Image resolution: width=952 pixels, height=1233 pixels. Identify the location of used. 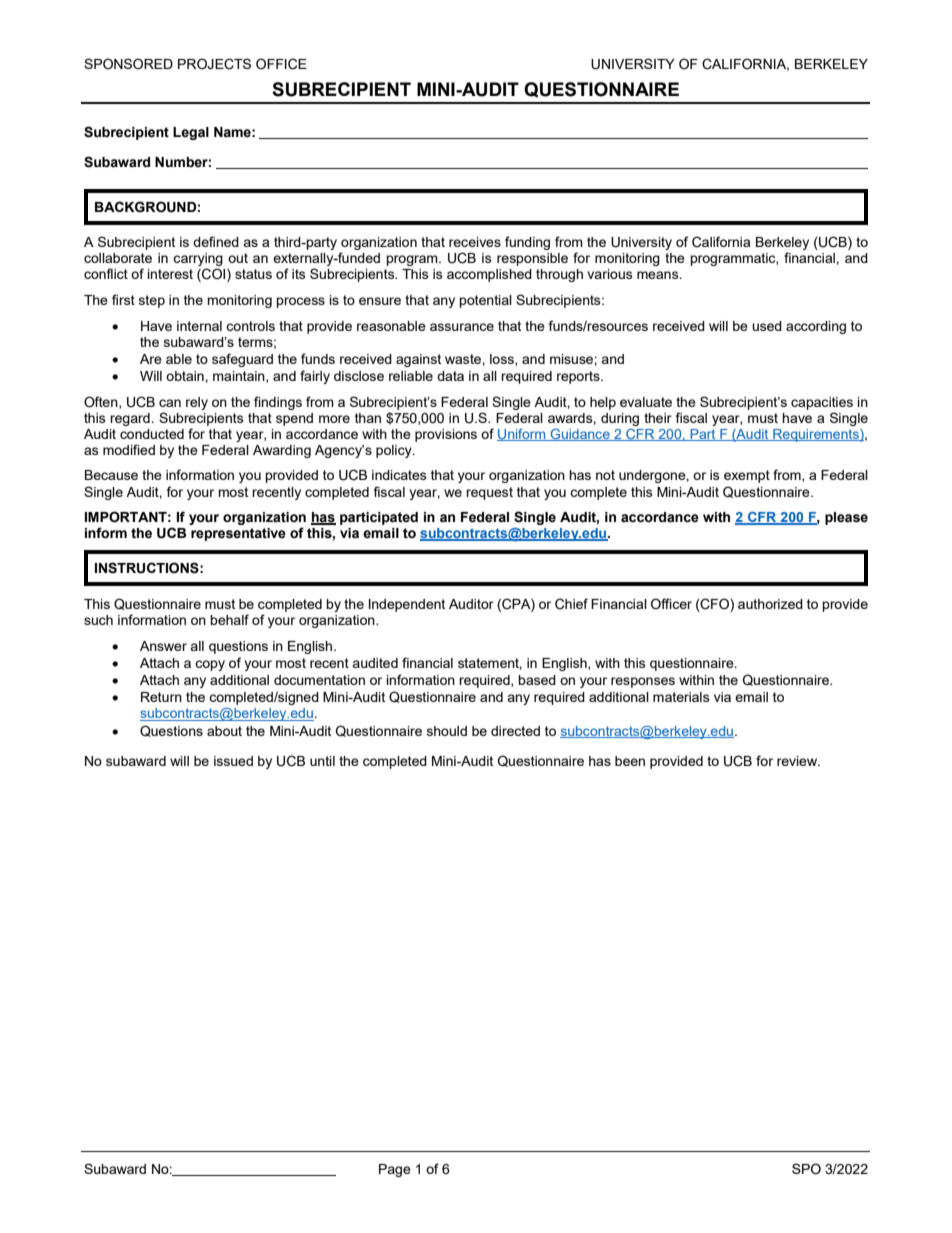
(767, 326).
